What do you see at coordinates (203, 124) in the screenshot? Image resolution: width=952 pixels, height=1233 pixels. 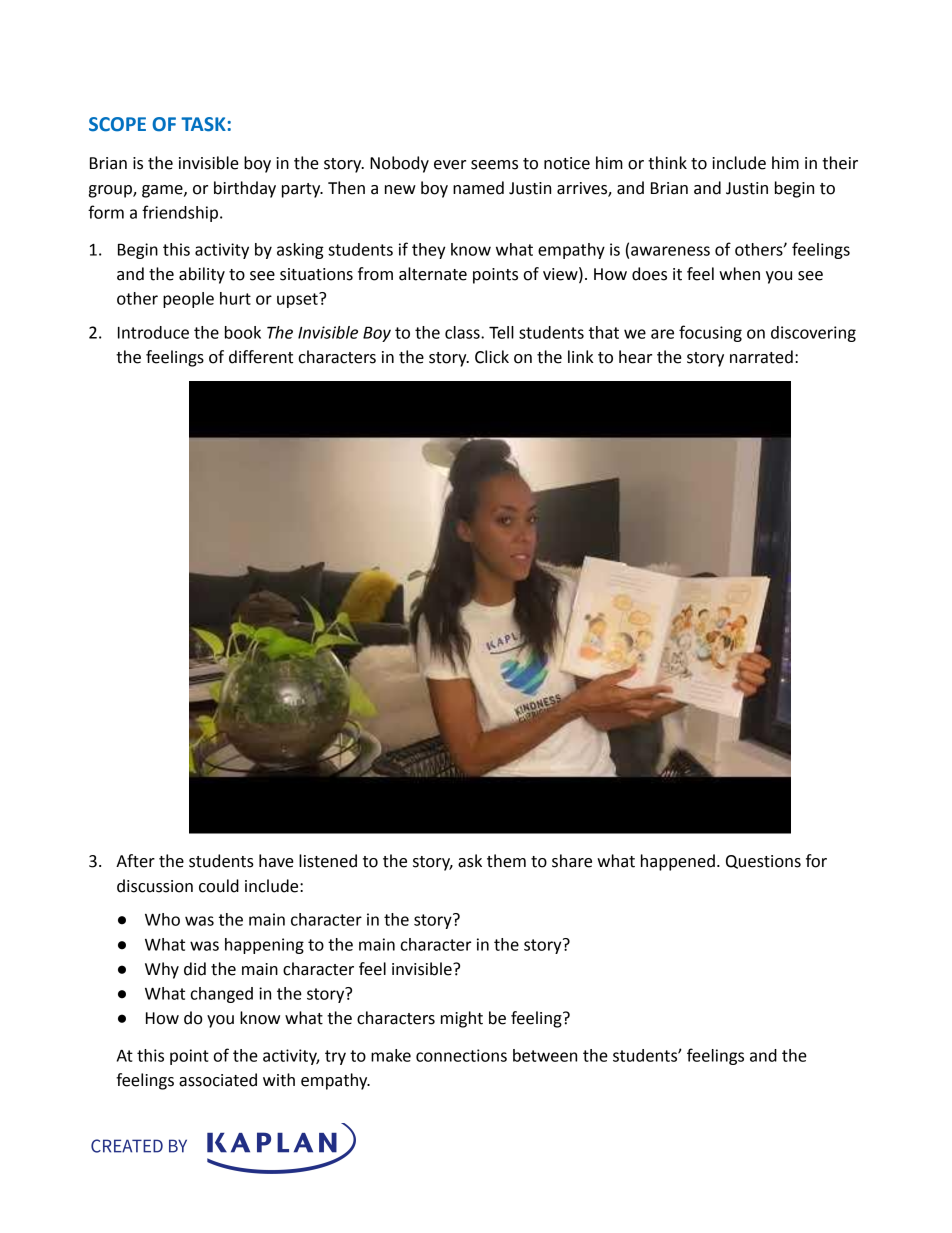 I see `TASK` at bounding box center [203, 124].
